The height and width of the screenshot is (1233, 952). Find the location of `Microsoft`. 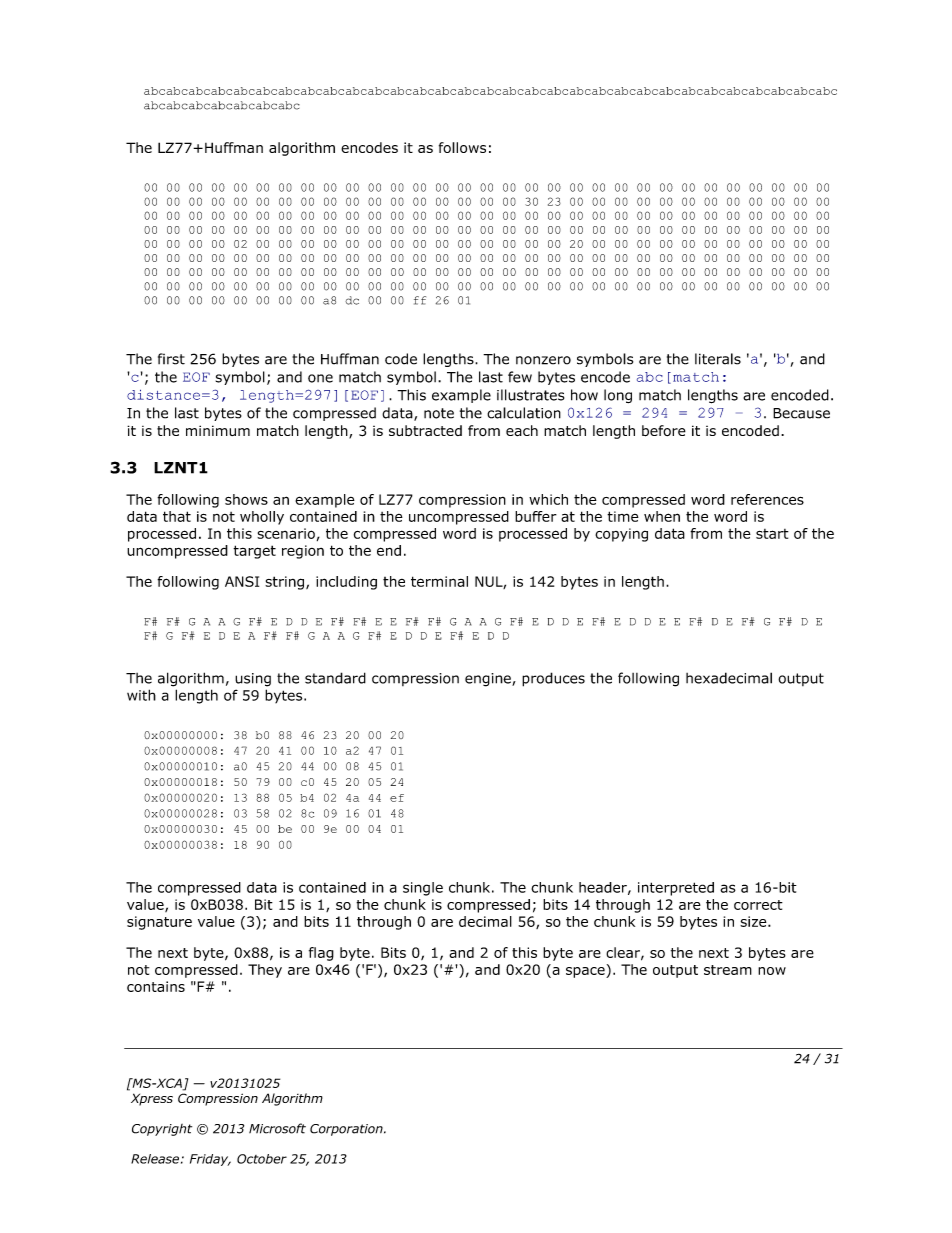

Microsoft is located at coordinates (277, 1128).
